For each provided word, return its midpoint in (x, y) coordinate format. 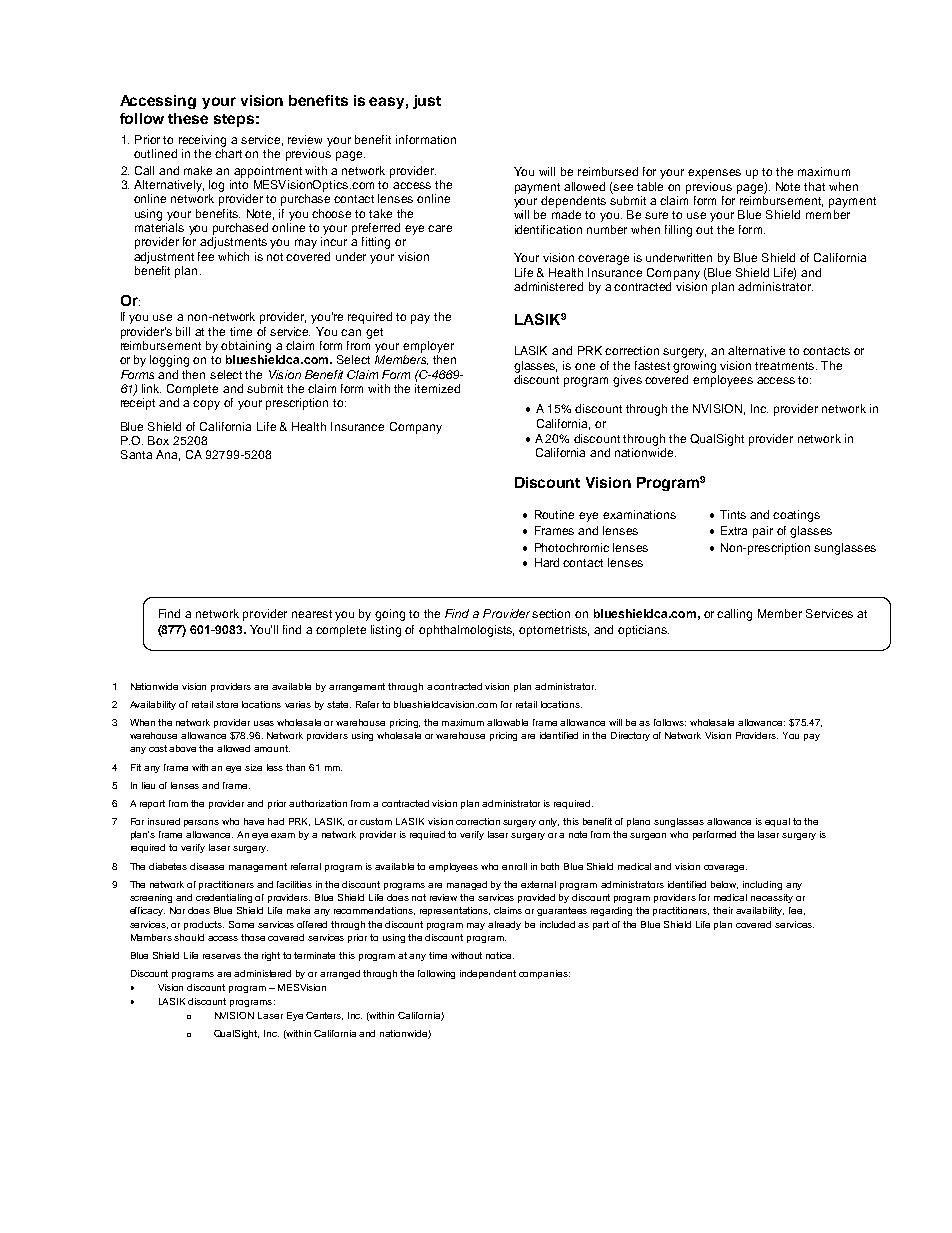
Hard (547, 562)
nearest (312, 614)
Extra (734, 530)
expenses (714, 174)
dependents (573, 202)
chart (228, 153)
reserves (222, 956)
